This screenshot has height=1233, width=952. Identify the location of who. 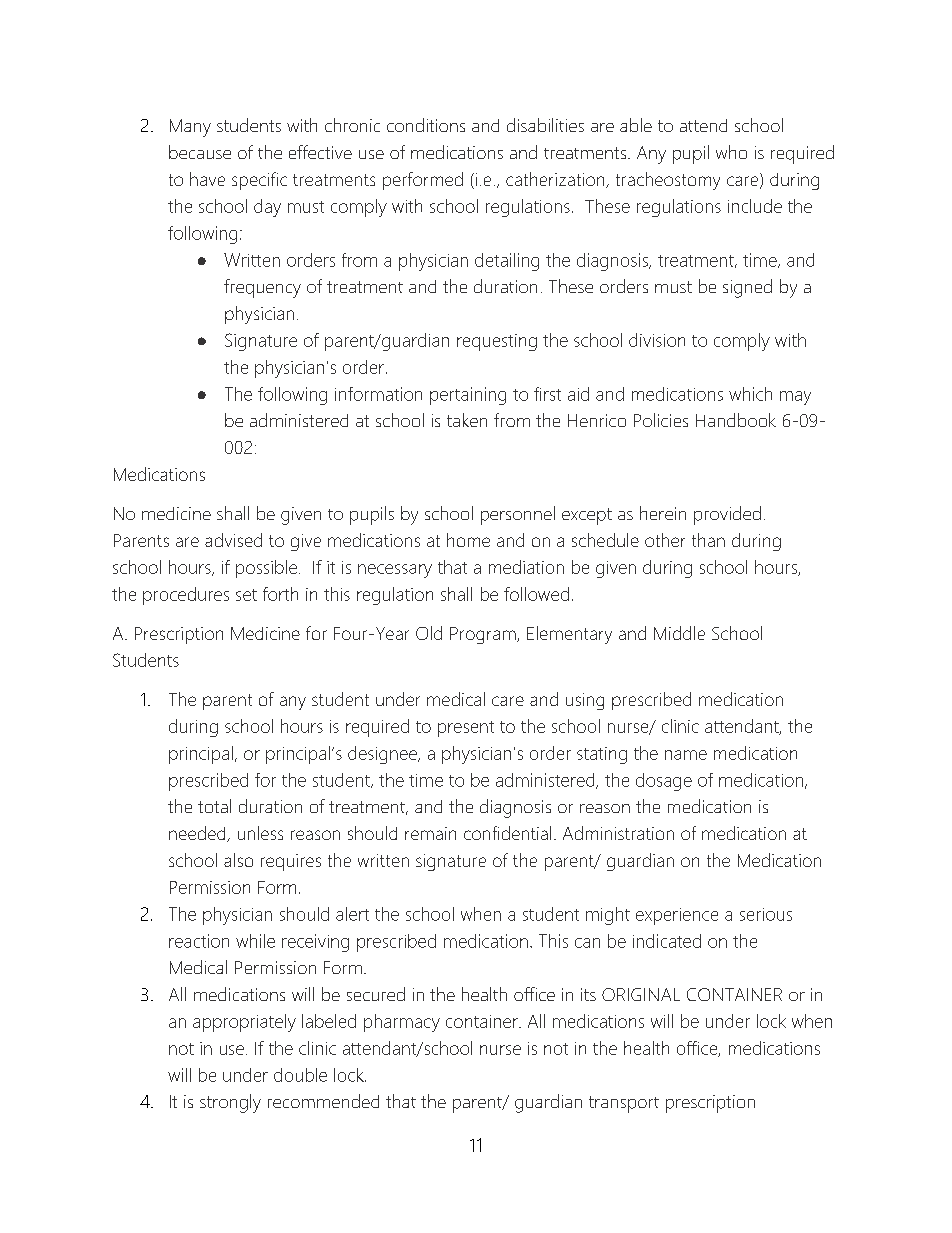
(731, 152).
